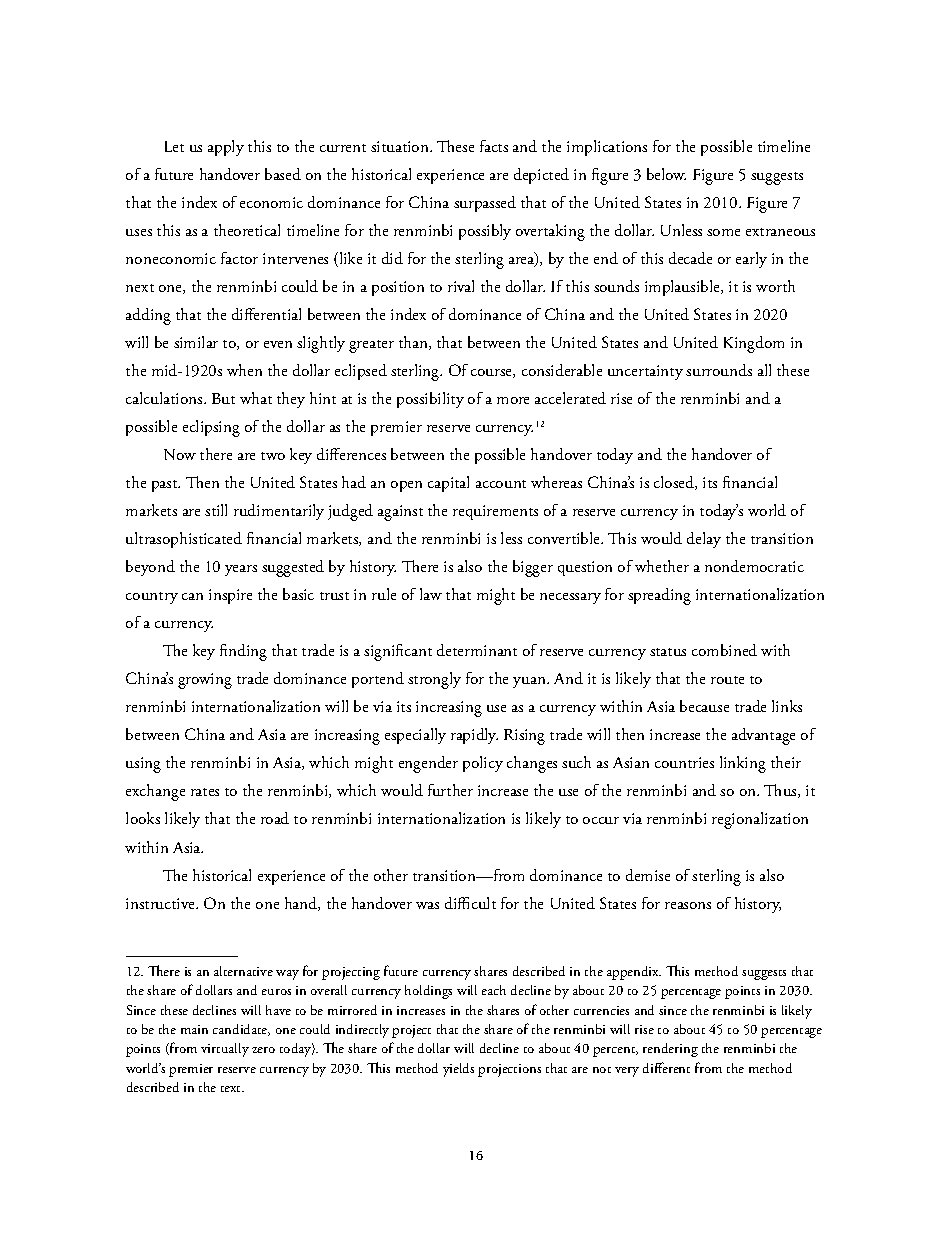  I want to click on below, so click(666, 174).
